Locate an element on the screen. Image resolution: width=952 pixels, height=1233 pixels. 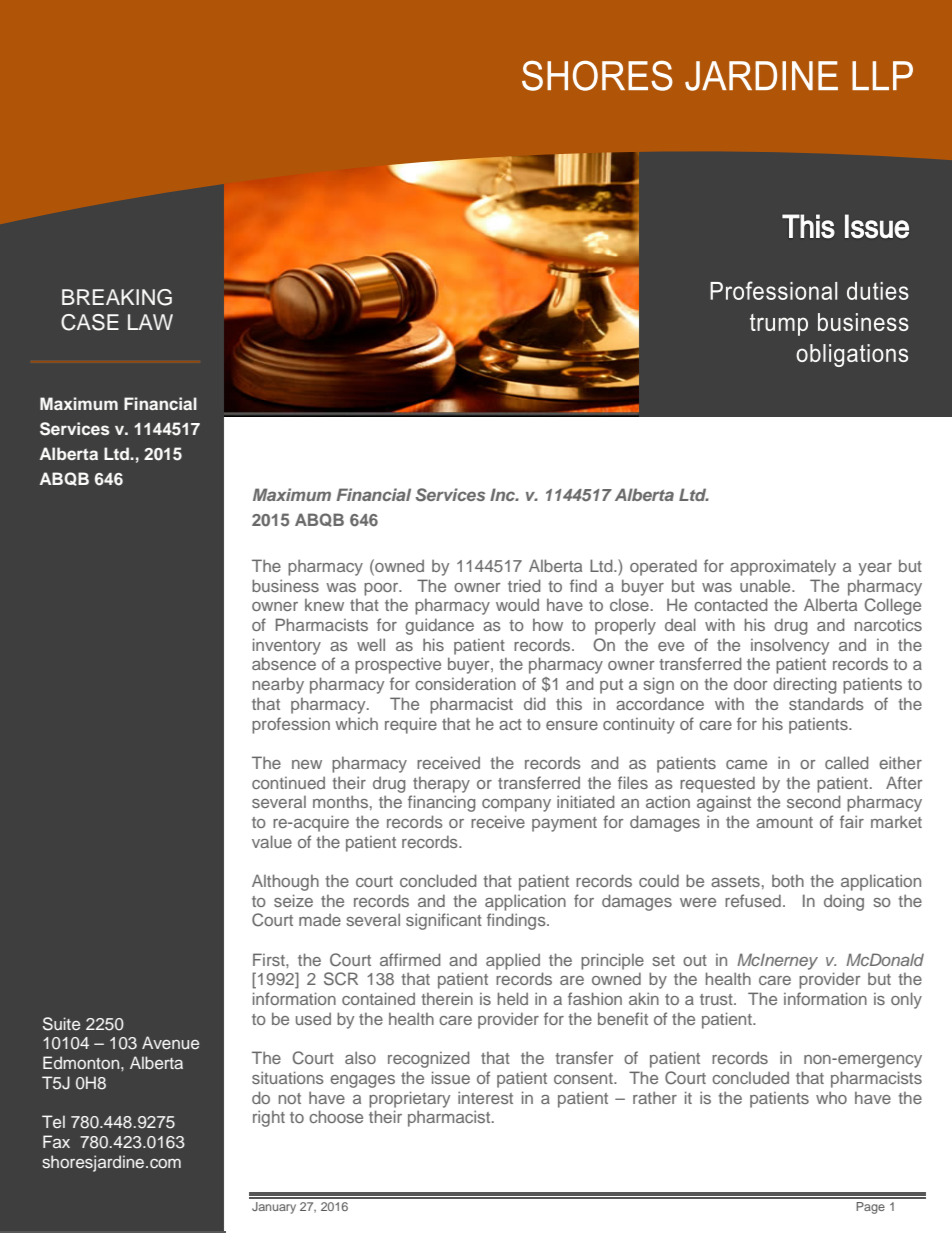
CASE is located at coordinates (90, 322).
